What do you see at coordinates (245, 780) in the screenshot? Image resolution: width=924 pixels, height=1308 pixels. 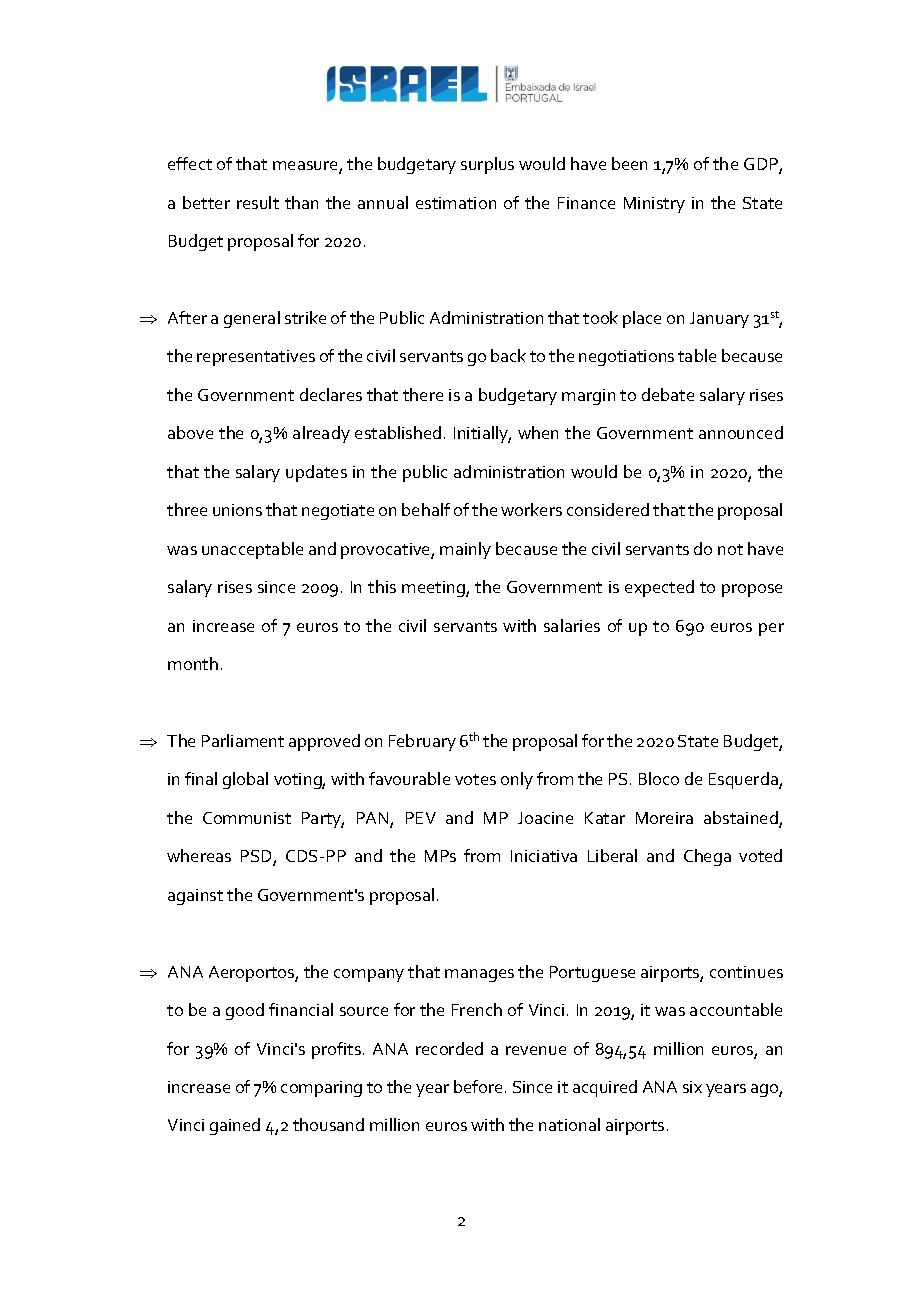 I see `global` at bounding box center [245, 780].
